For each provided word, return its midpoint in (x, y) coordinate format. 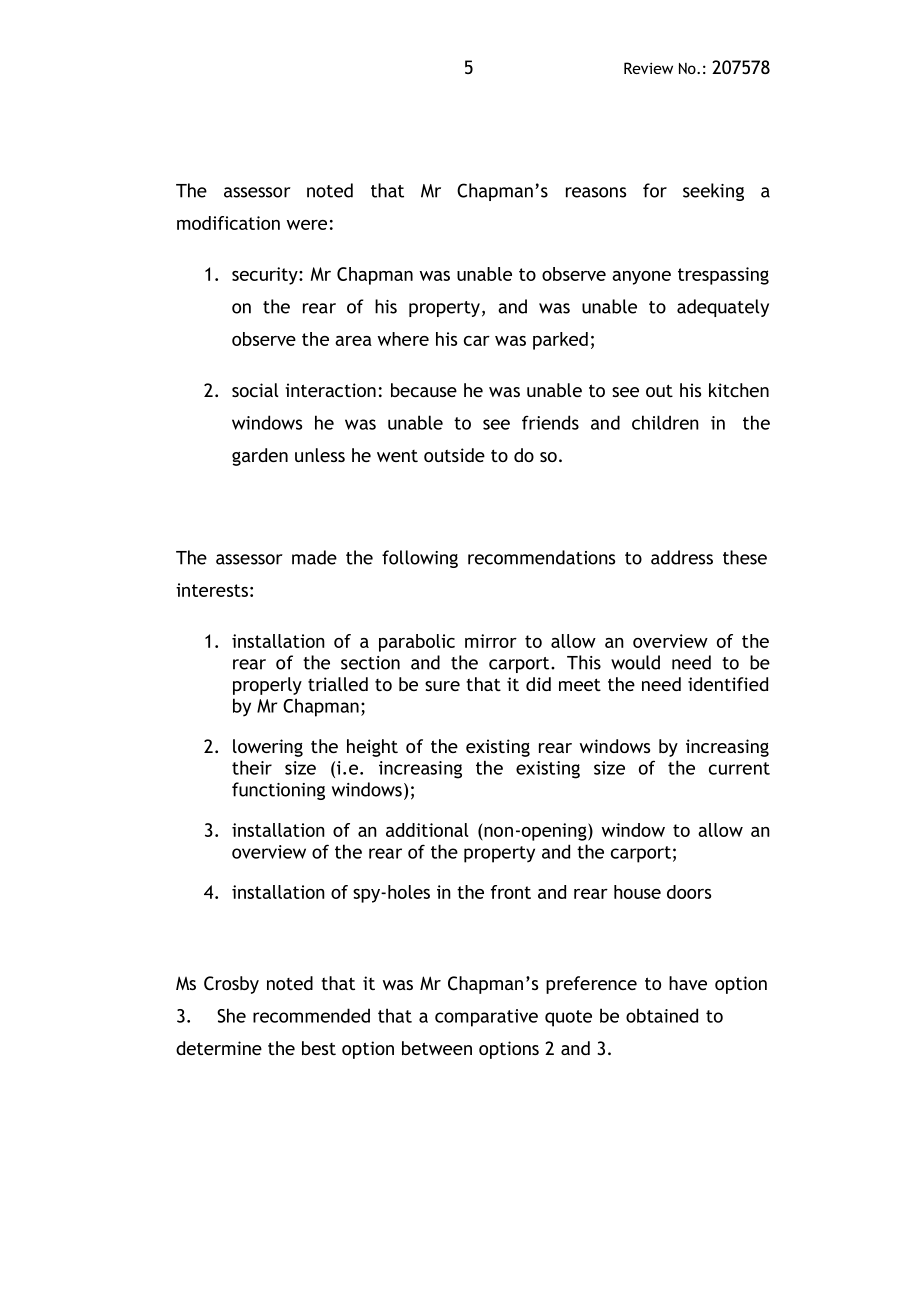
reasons (596, 192)
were (307, 225)
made (314, 557)
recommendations (541, 557)
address (682, 557)
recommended (311, 1015)
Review (648, 68)
